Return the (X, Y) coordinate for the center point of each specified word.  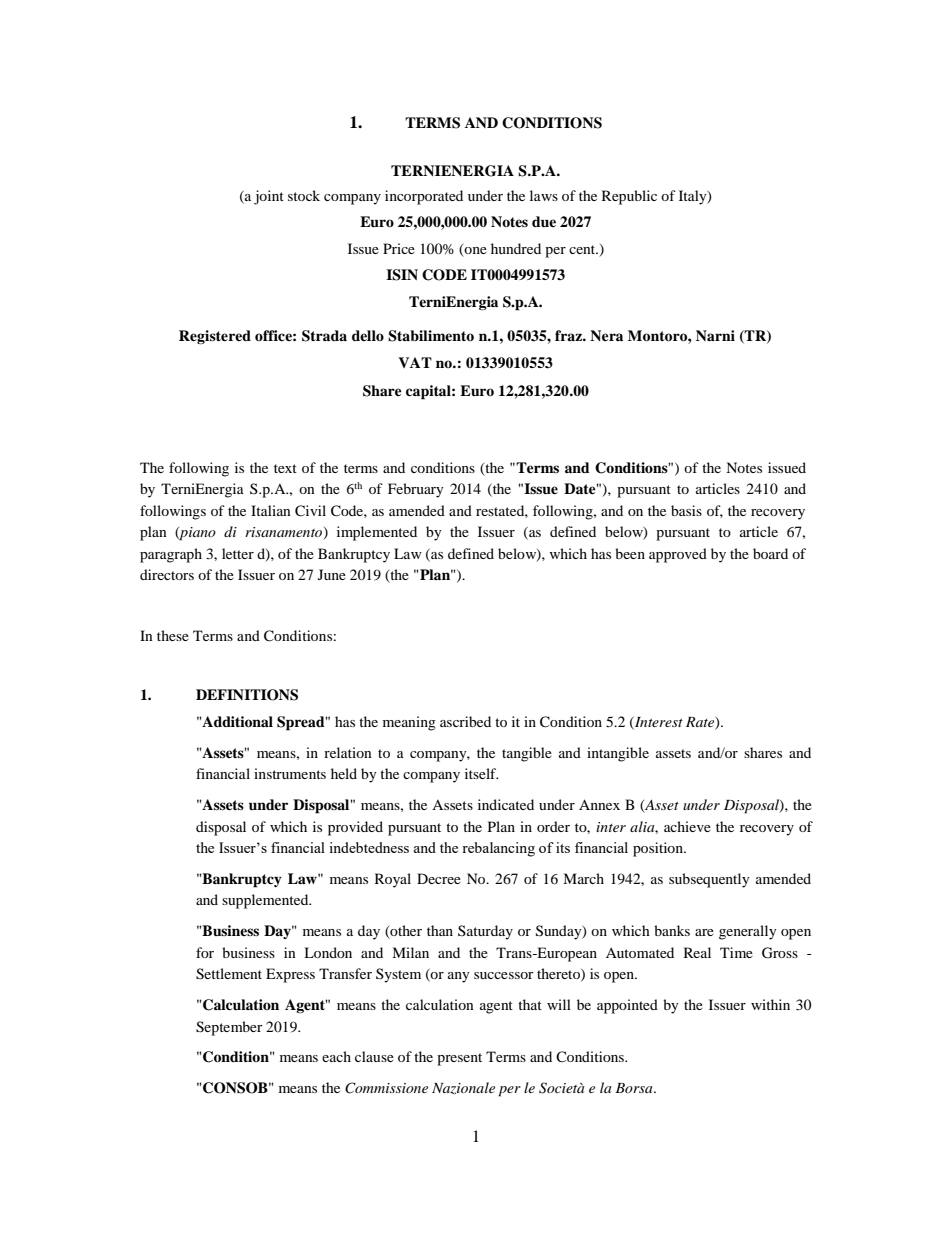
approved (678, 555)
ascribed (465, 721)
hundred (516, 248)
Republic (629, 197)
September (229, 1028)
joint (269, 197)
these (173, 635)
